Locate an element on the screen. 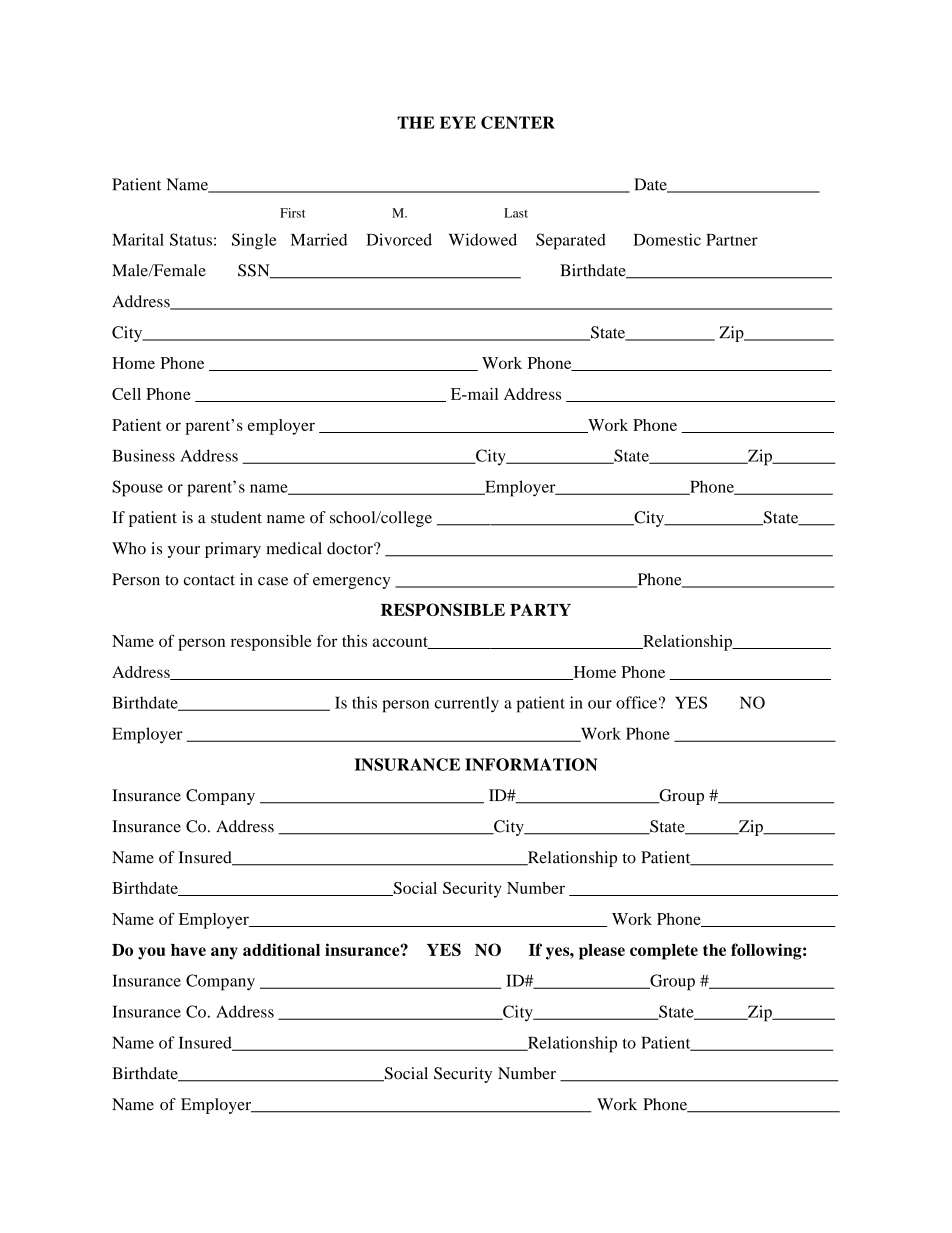 The height and width of the screenshot is (1233, 952). First is located at coordinates (292, 213).
